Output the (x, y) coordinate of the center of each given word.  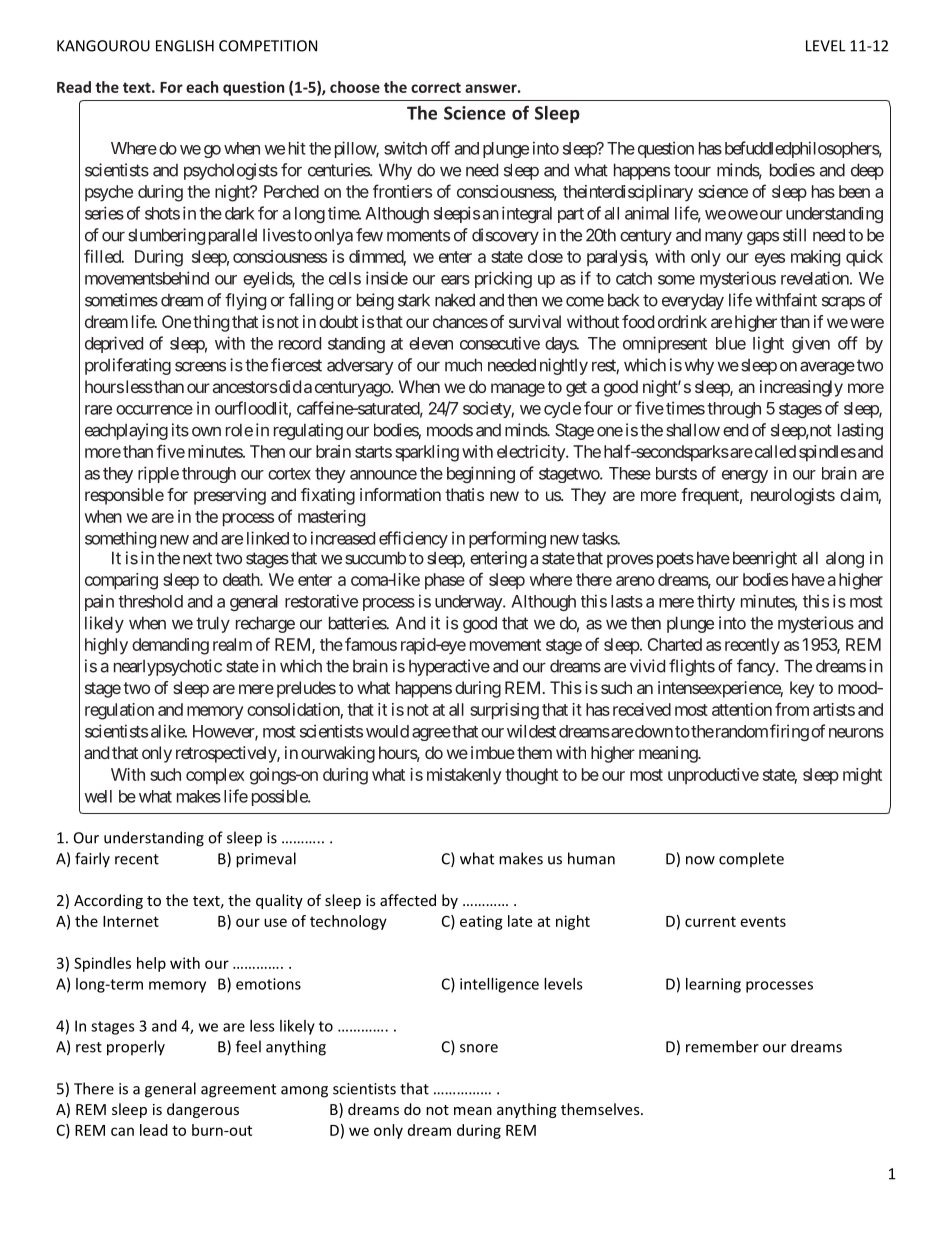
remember (722, 1046)
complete (751, 860)
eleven (431, 343)
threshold (150, 601)
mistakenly (464, 776)
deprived (114, 344)
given (811, 344)
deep (867, 171)
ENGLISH (185, 46)
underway (469, 603)
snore (479, 1048)
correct (436, 87)
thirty (716, 602)
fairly (92, 860)
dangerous (203, 1110)
